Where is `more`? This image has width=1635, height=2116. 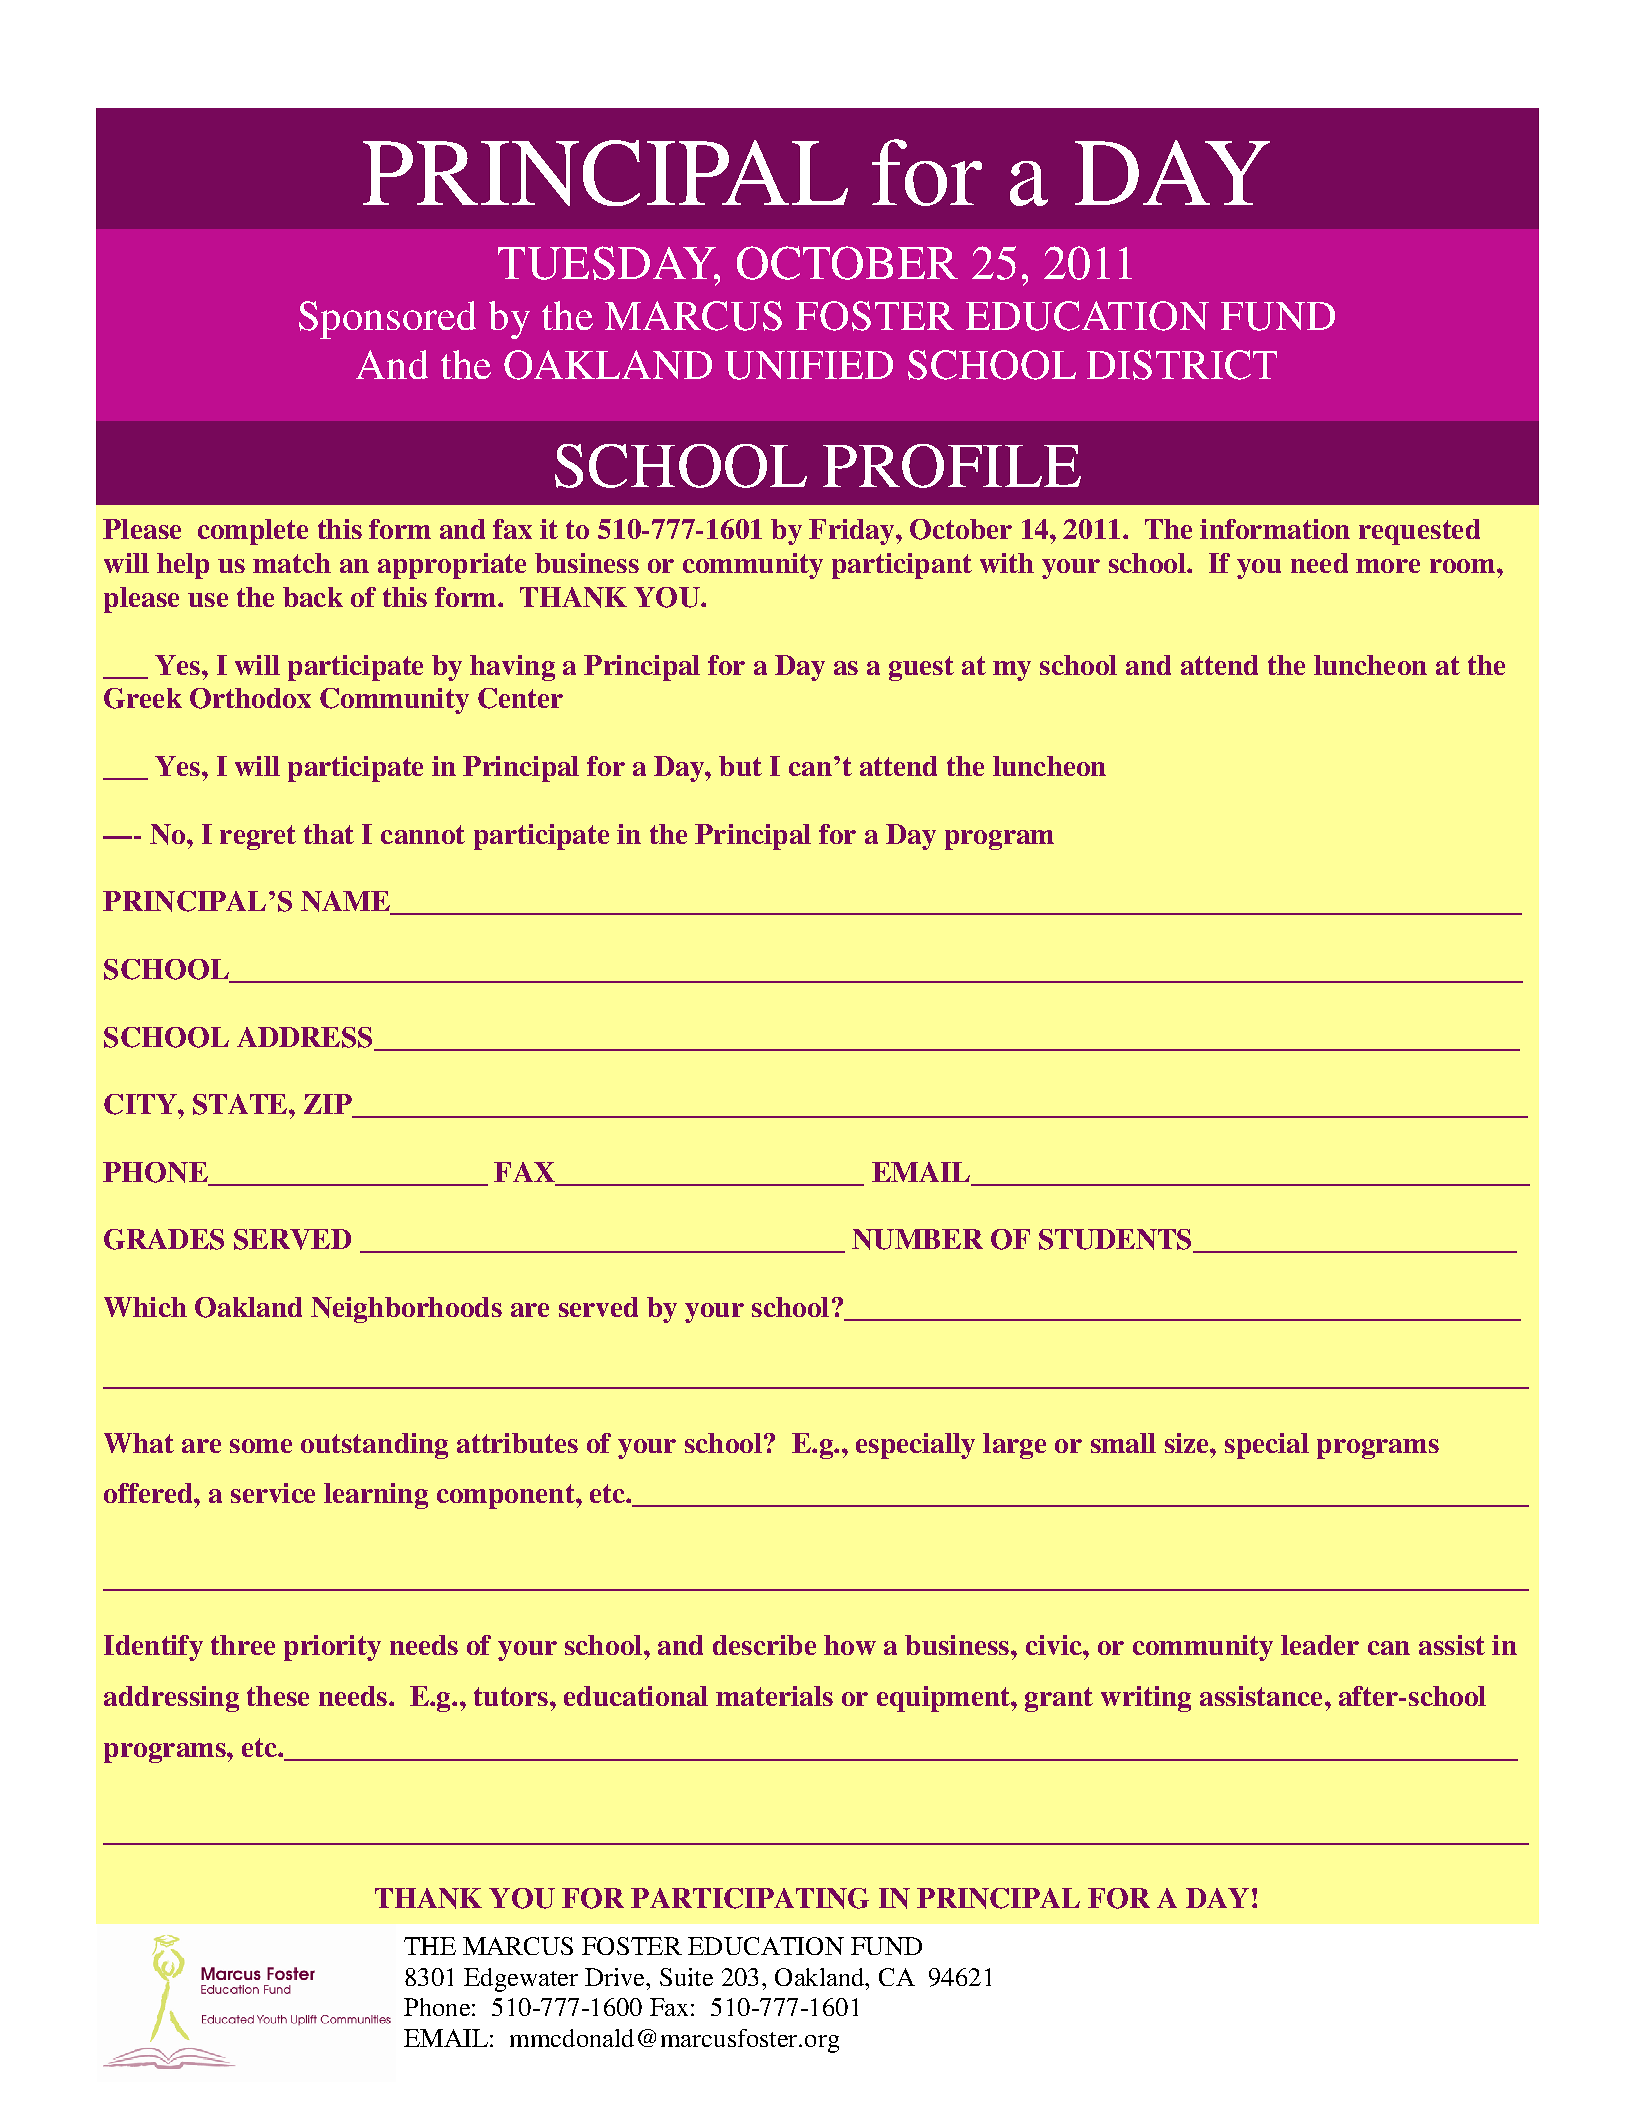 more is located at coordinates (1388, 566).
